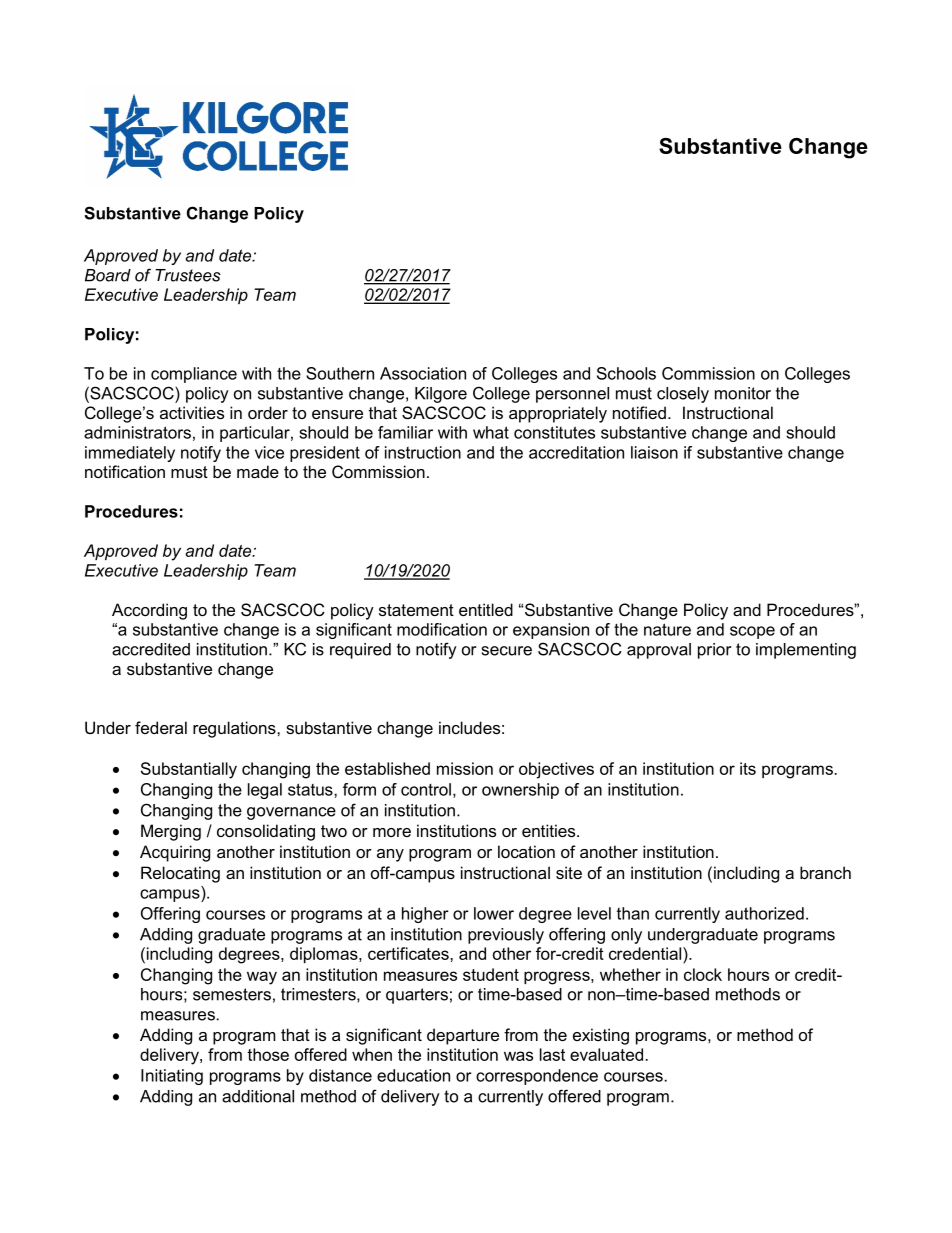 The height and width of the image is (1233, 952). I want to click on According, so click(149, 611).
